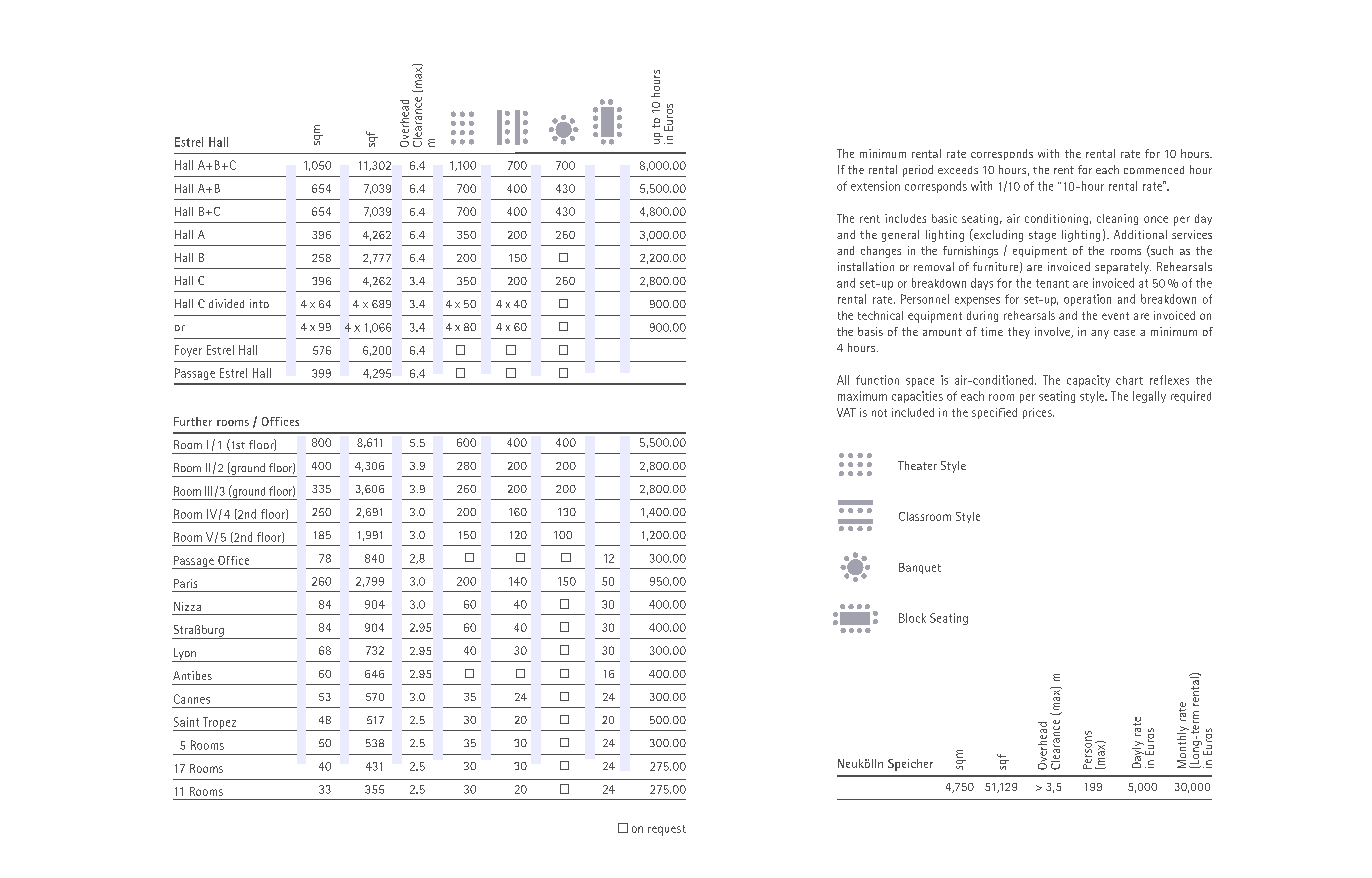  Describe the element at coordinates (920, 568) in the page. I see `Banquet` at that location.
